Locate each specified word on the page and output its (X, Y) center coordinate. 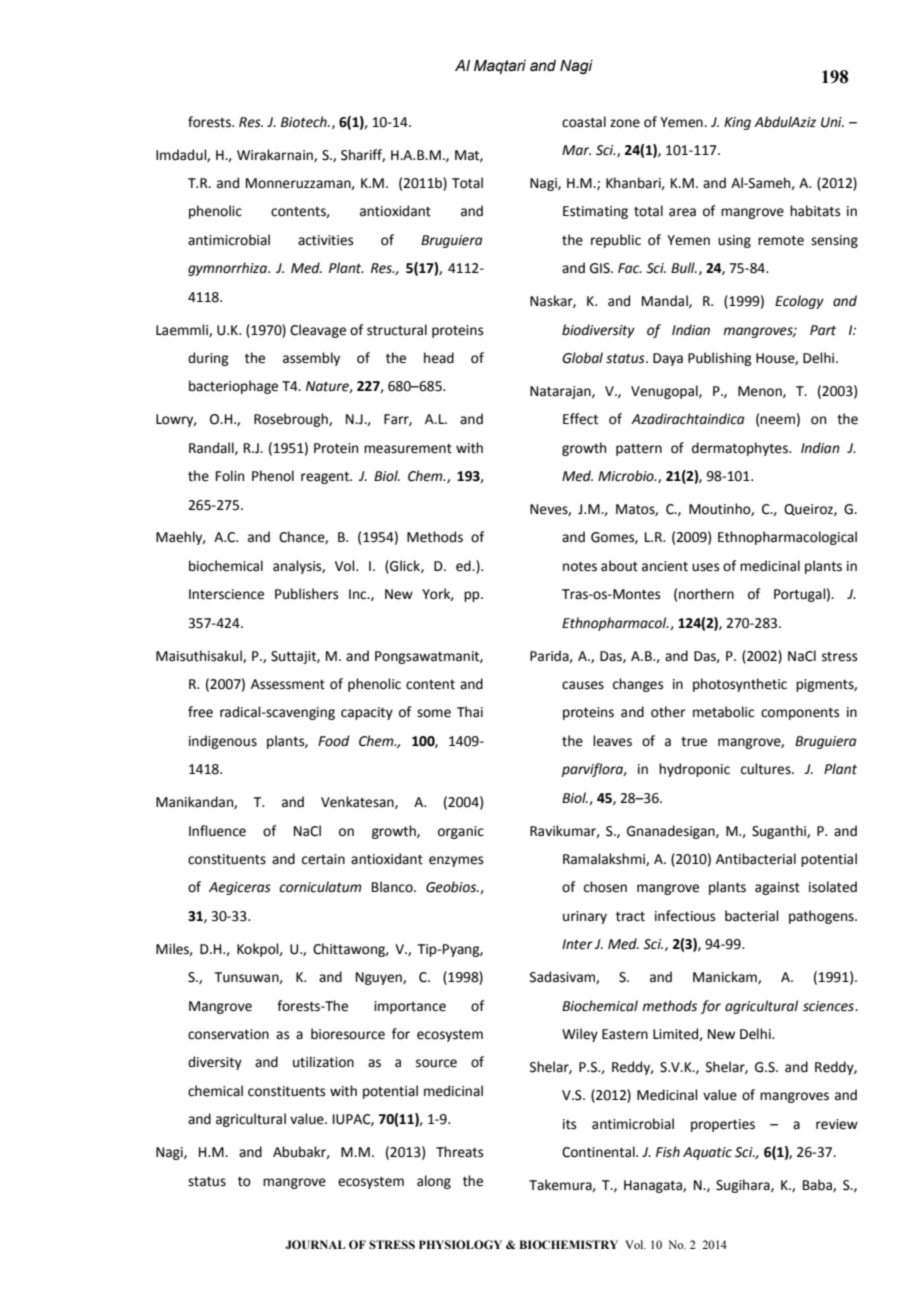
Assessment (288, 684)
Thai (470, 712)
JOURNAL (315, 1244)
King (737, 123)
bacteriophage (233, 387)
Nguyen (380, 978)
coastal (584, 122)
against (777, 888)
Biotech (305, 122)
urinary (585, 917)
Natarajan (561, 392)
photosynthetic (740, 685)
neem (777, 420)
